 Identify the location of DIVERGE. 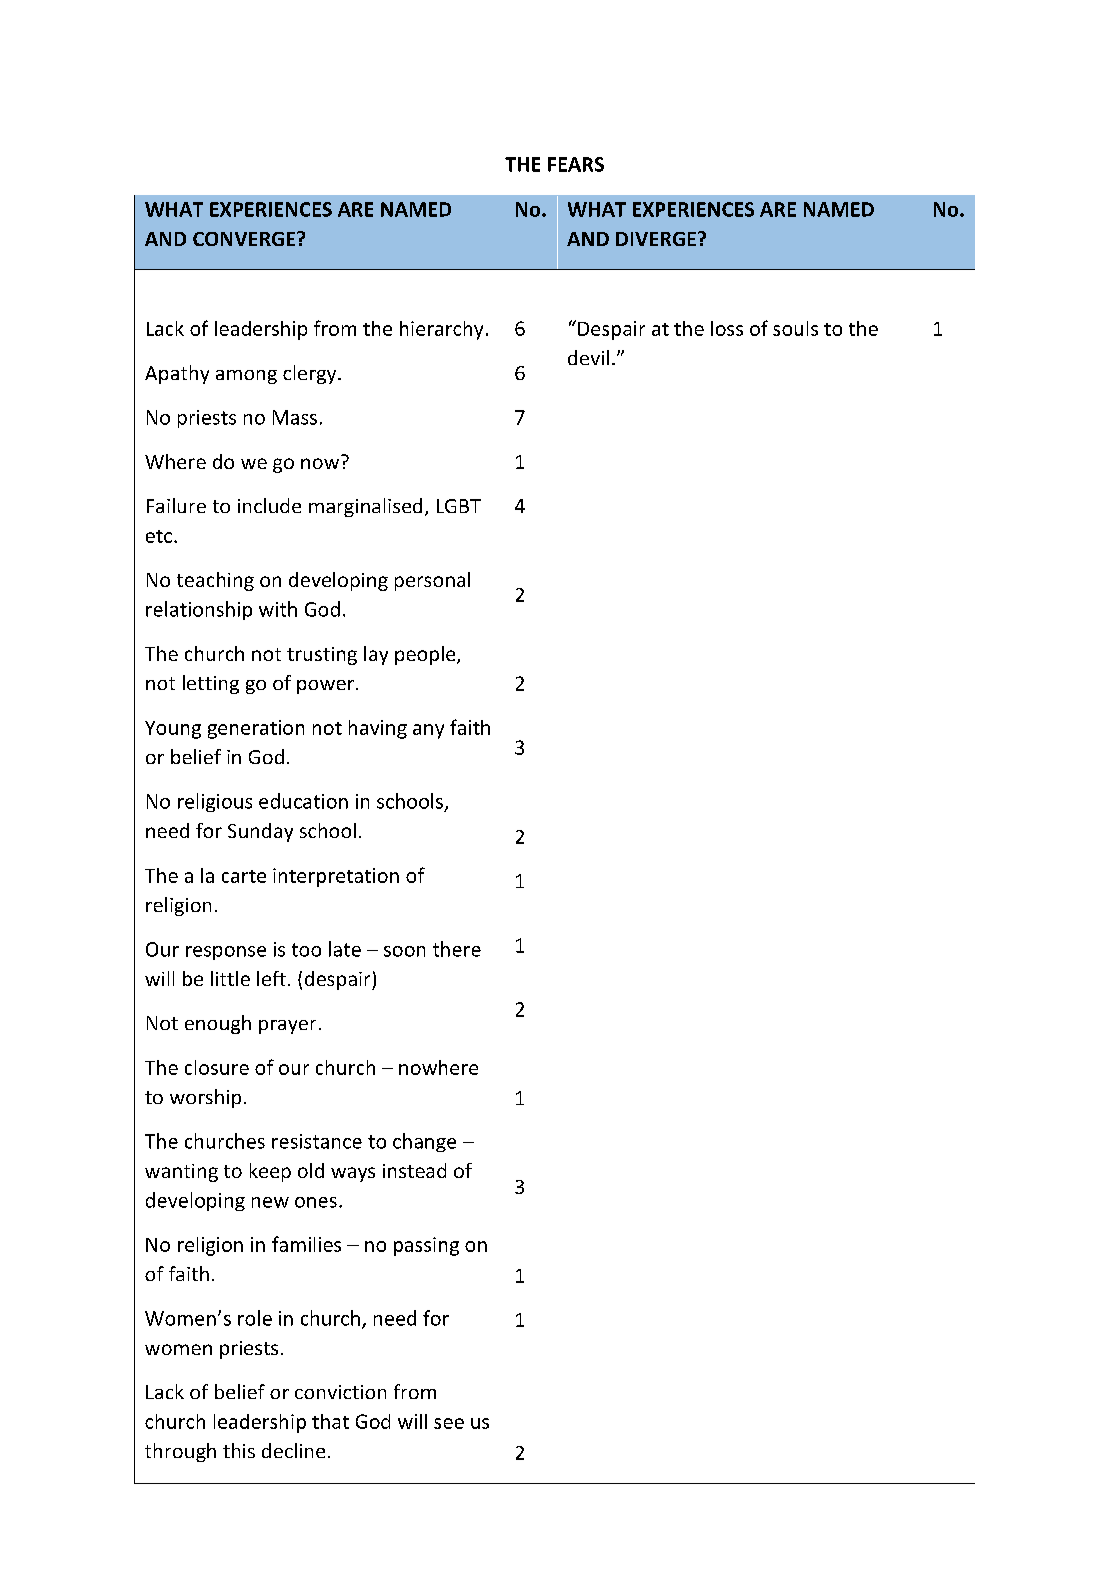
(656, 239).
